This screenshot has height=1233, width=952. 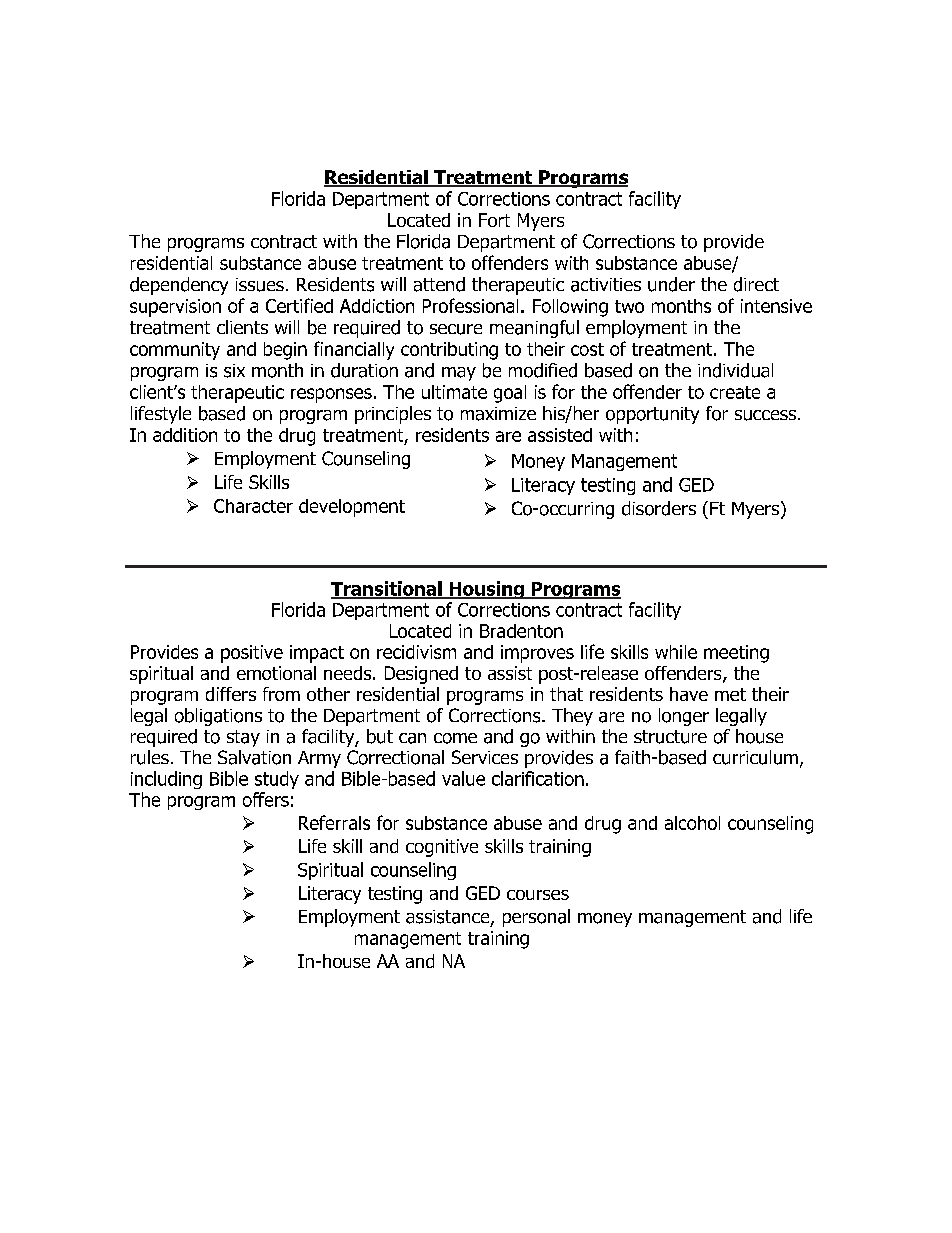 I want to click on under, so click(x=671, y=284).
